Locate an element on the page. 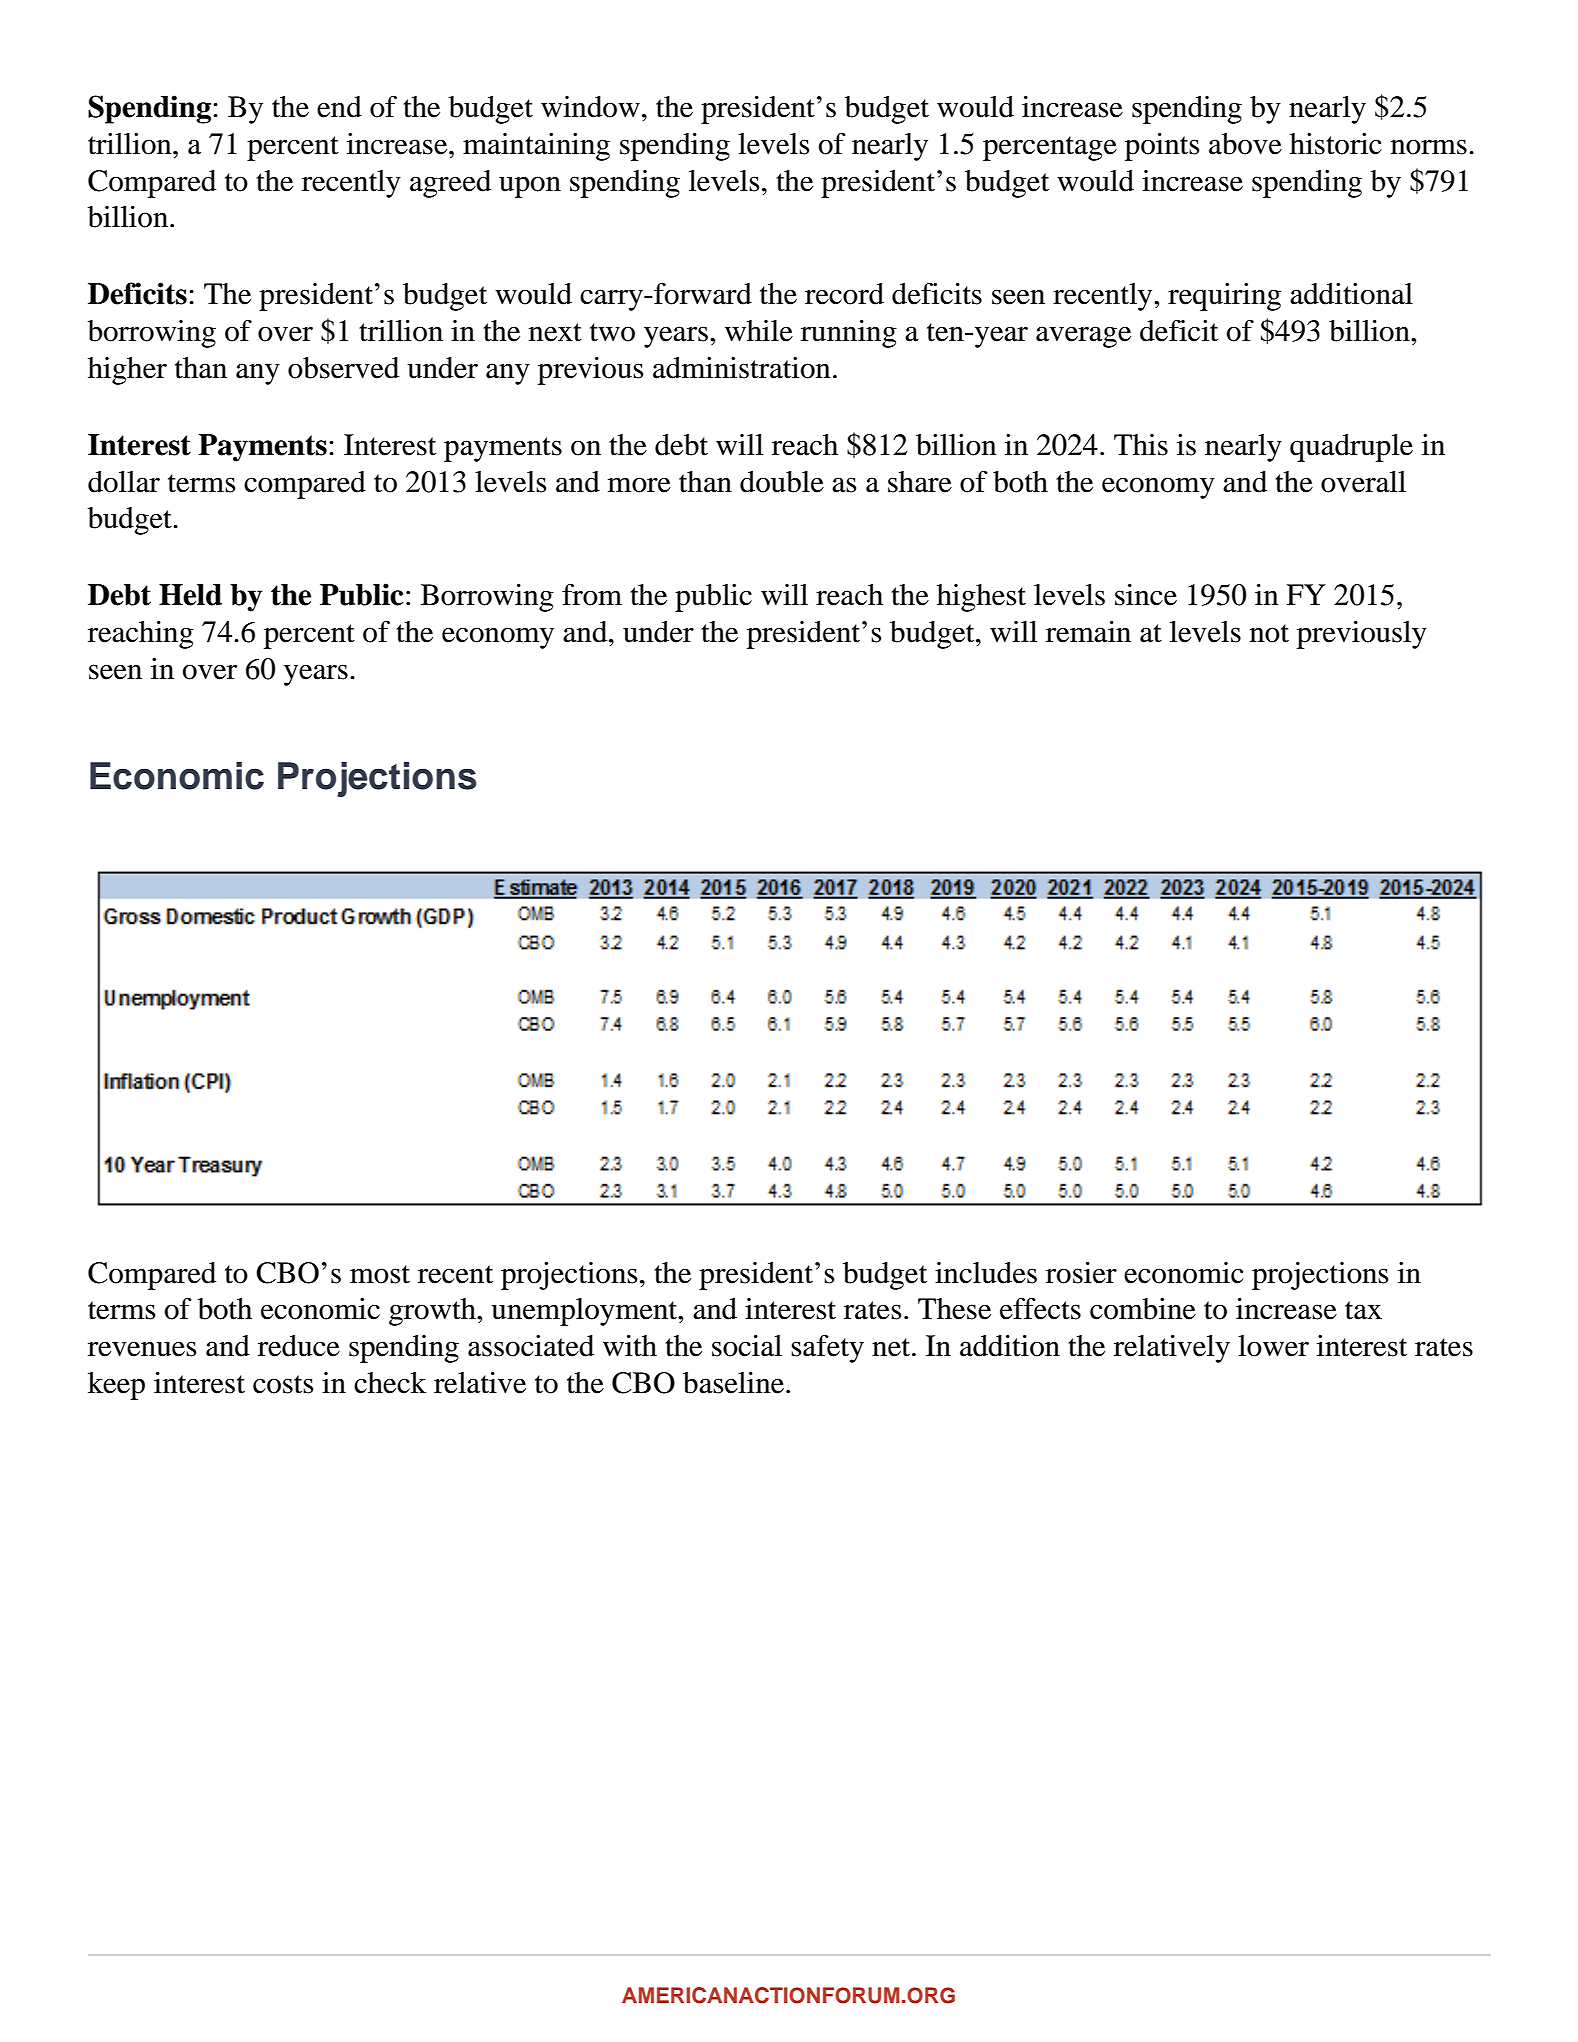 The height and width of the document is (2042, 1578). above is located at coordinates (1245, 144).
